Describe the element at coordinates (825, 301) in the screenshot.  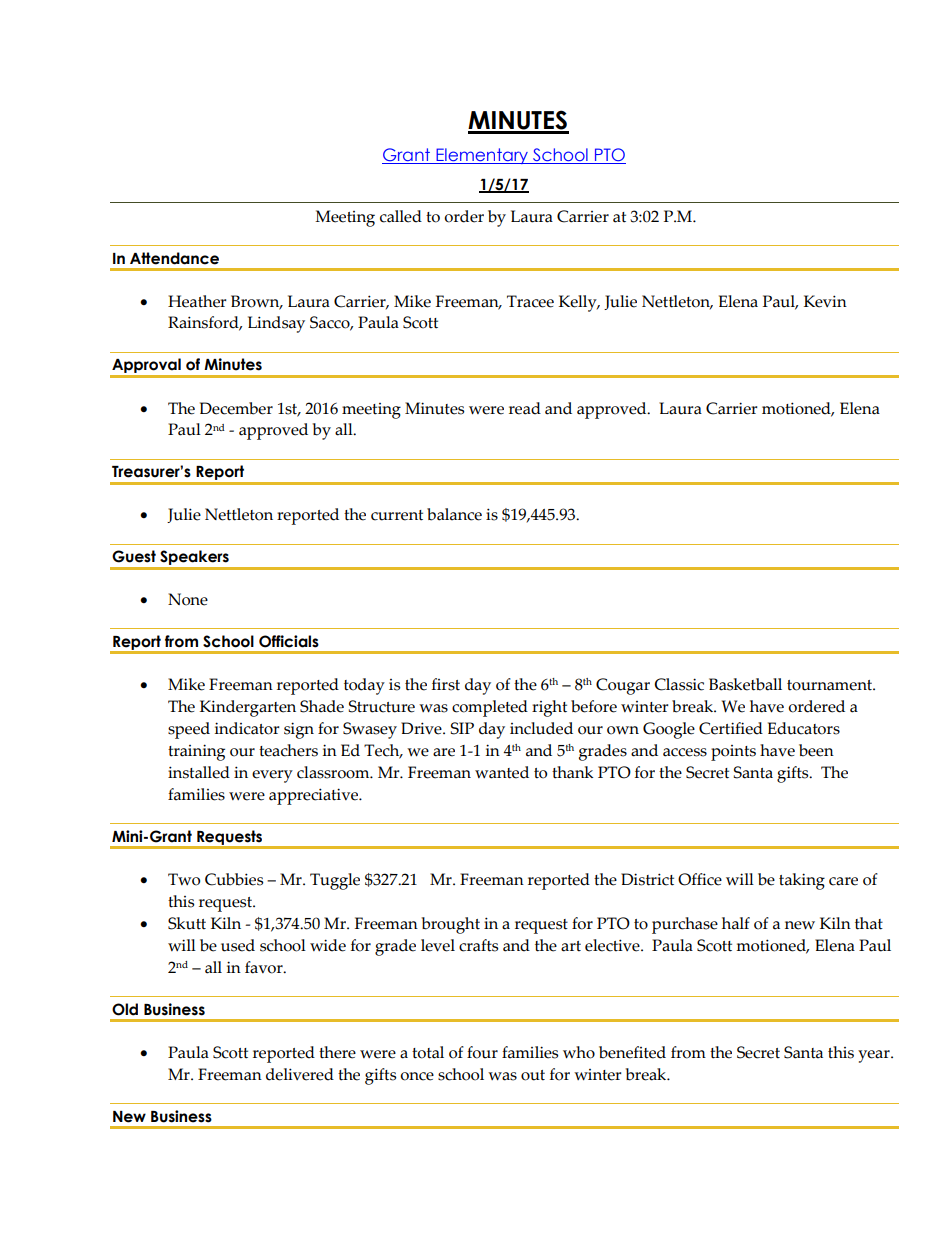
I see `Kevin` at that location.
